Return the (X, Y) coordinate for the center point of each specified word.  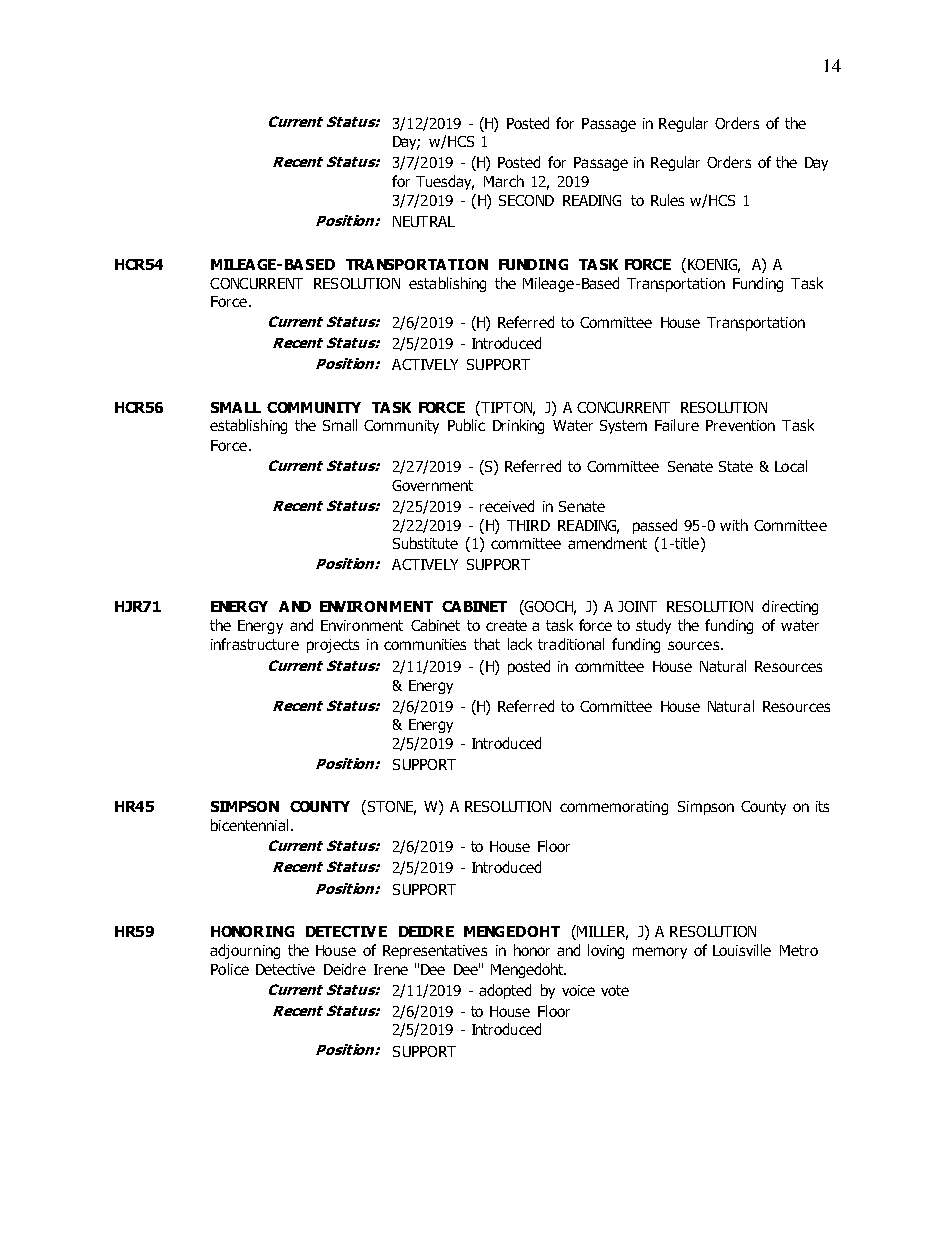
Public (466, 425)
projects (333, 646)
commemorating (614, 808)
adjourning (245, 951)
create (506, 625)
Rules (667, 200)
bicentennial (249, 825)
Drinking (518, 426)
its (822, 806)
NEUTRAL (424, 221)
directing (790, 607)
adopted (505, 991)
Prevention (740, 425)
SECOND (526, 200)
